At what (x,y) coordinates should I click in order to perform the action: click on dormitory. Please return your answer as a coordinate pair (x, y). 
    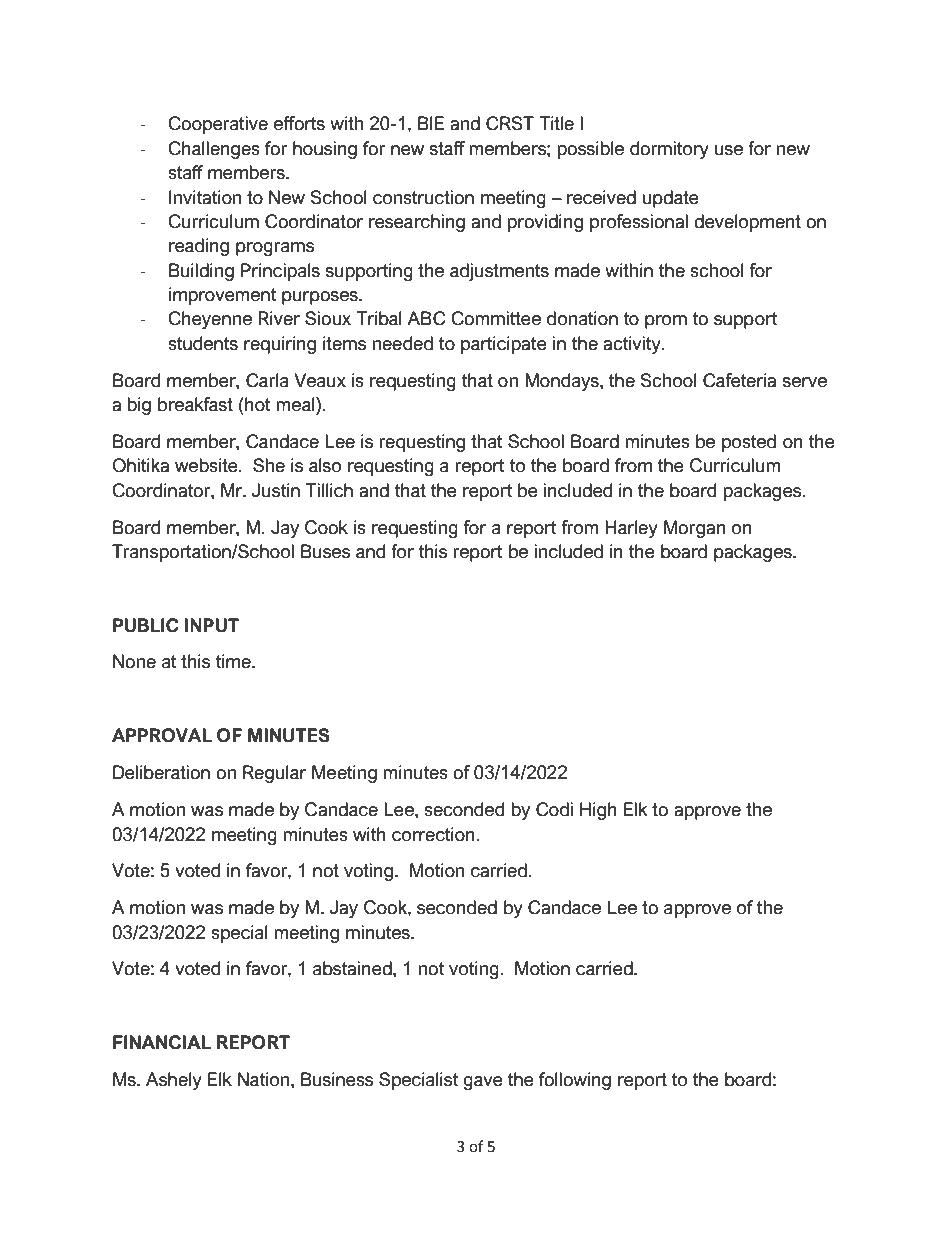
    Looking at the image, I should click on (669, 150).
